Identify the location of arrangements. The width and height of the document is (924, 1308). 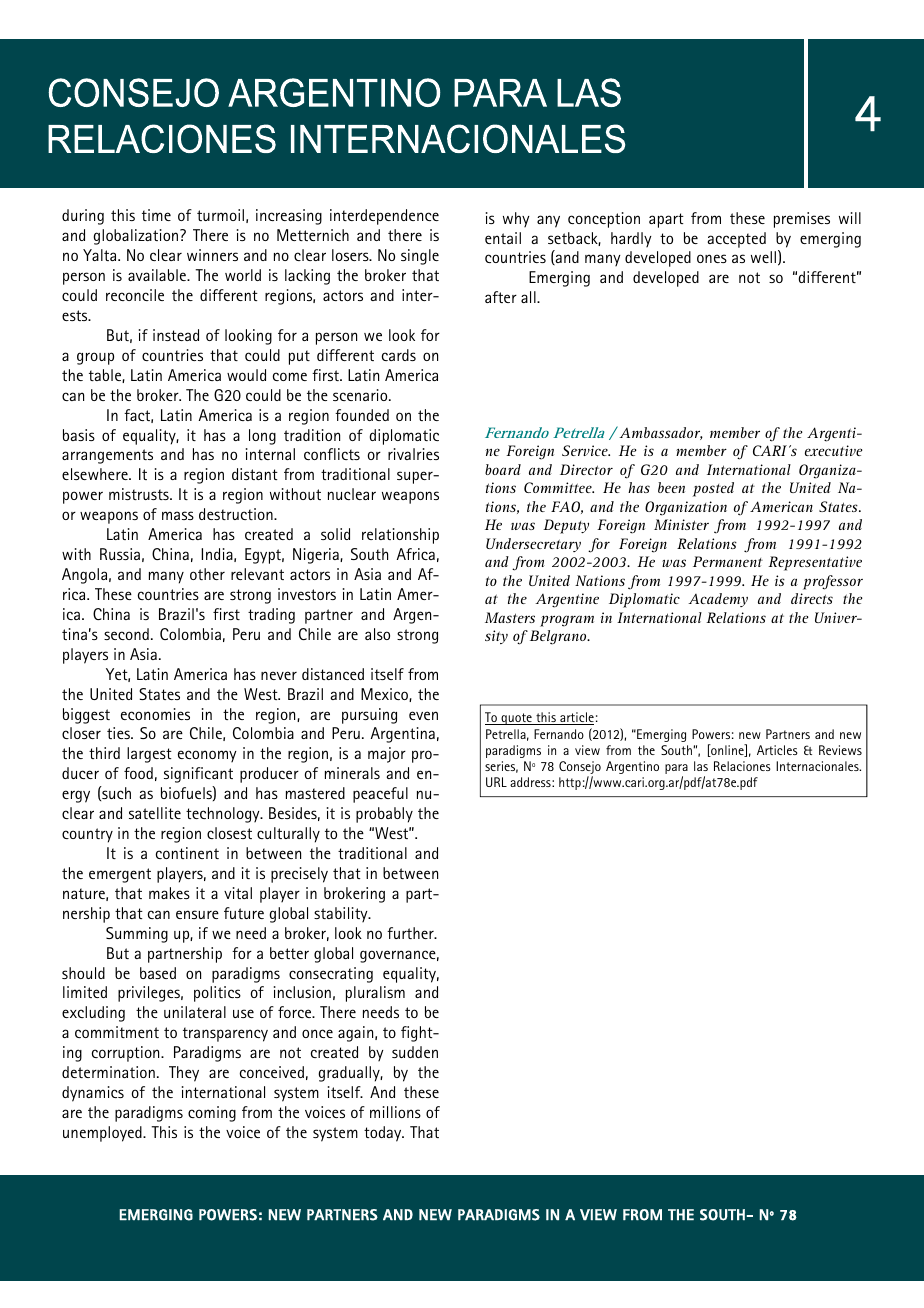
(107, 456).
